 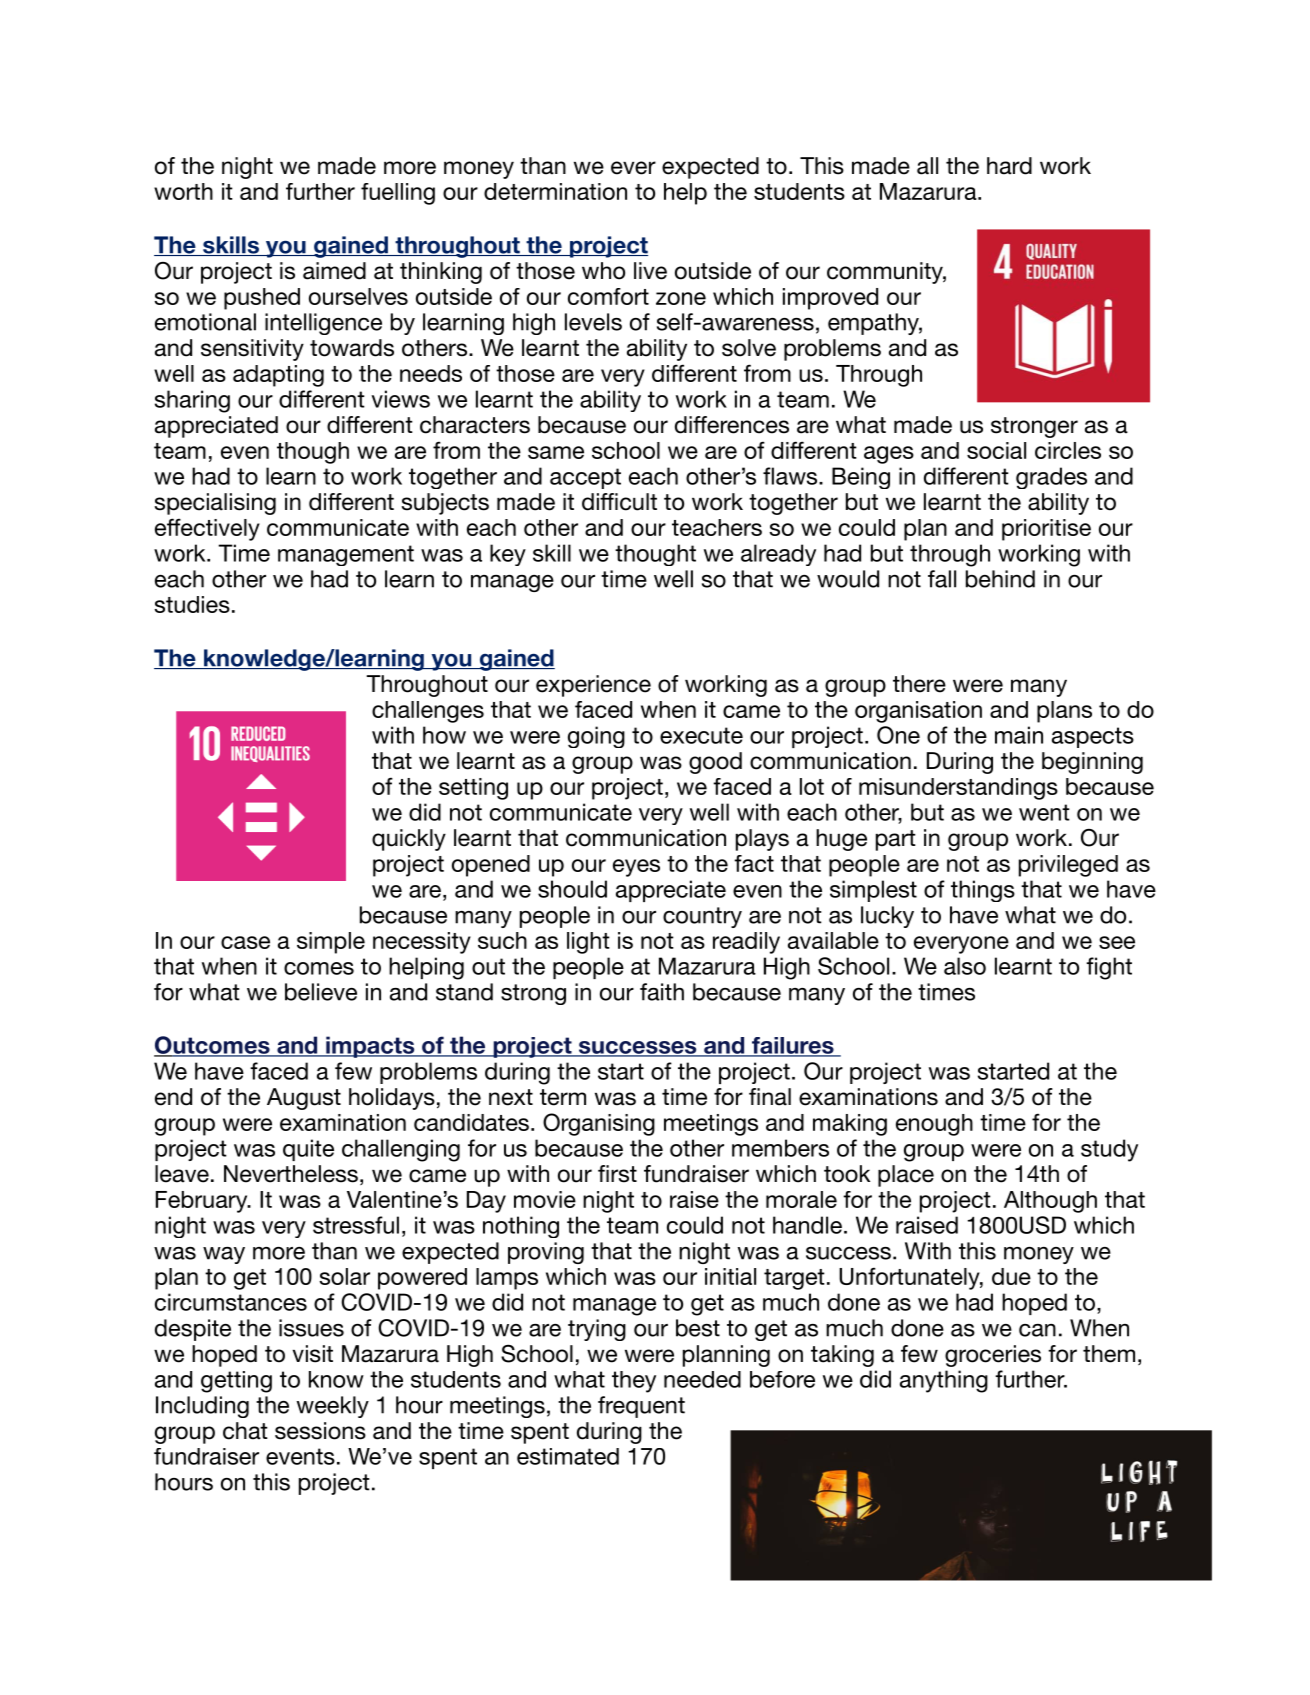 What do you see at coordinates (320, 1431) in the screenshot?
I see `sessions` at bounding box center [320, 1431].
